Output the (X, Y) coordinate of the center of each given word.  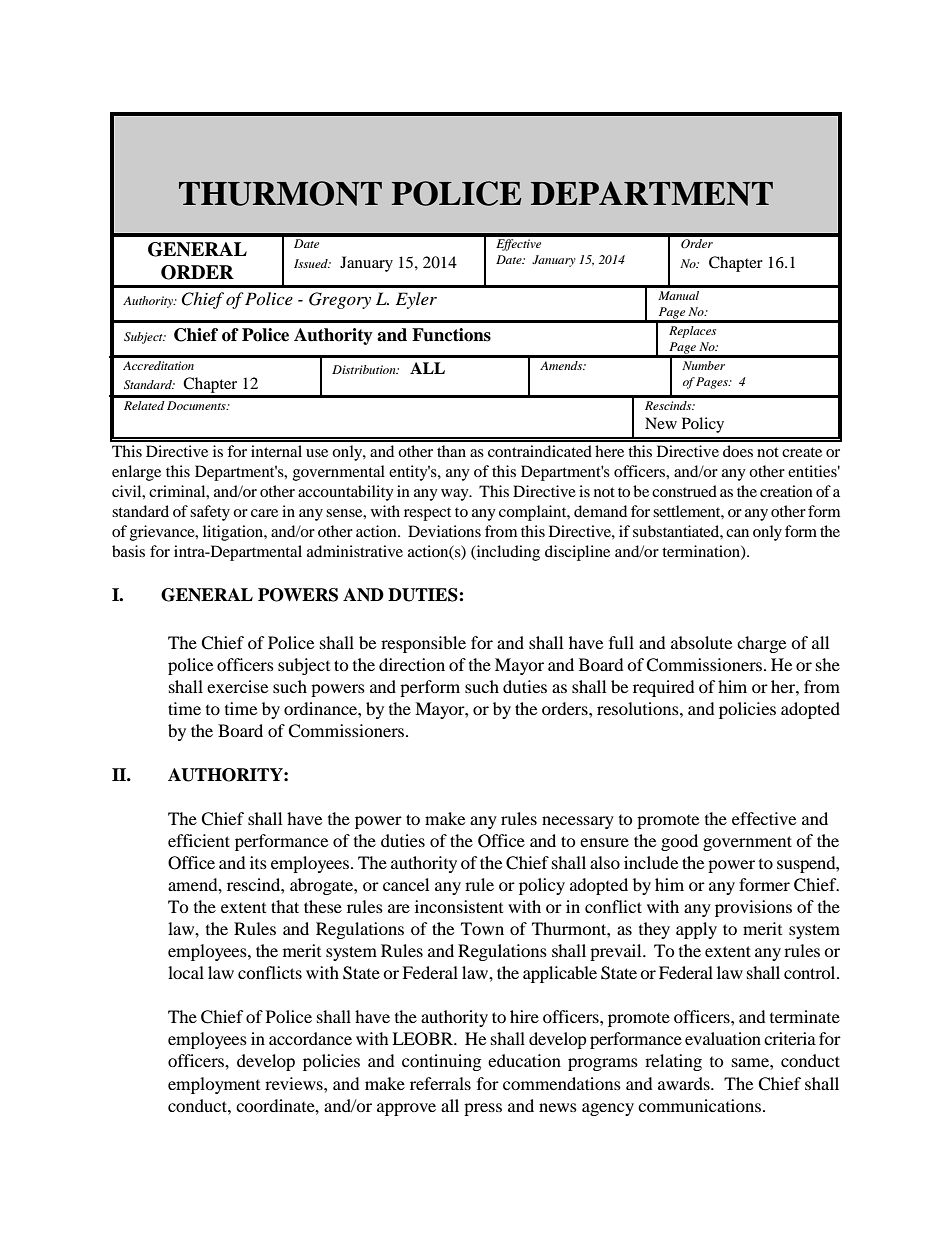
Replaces (692, 332)
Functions (451, 335)
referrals (440, 1083)
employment (214, 1085)
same (751, 1062)
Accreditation (158, 365)
